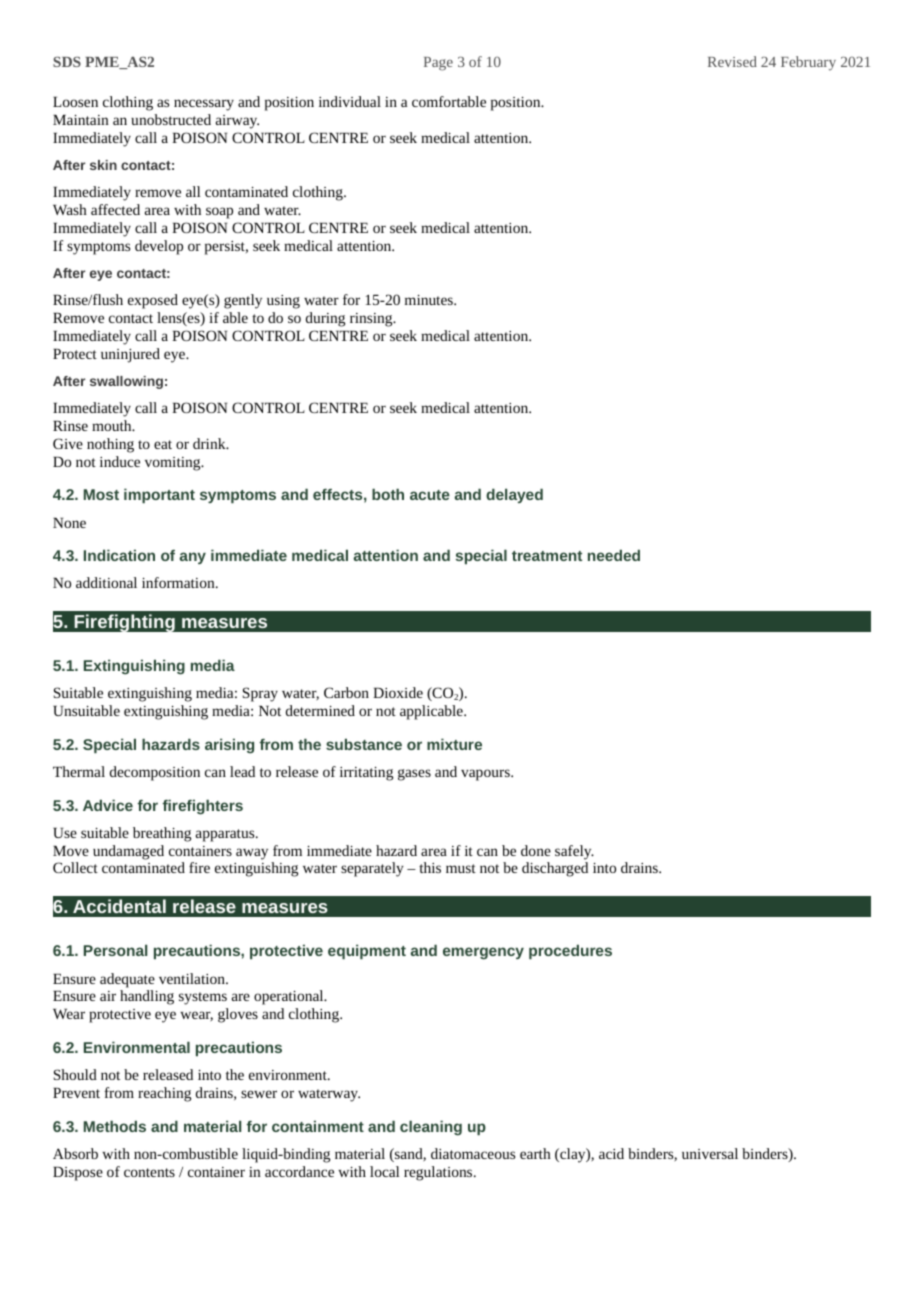  Describe the element at coordinates (179, 582) in the document. I see `information` at that location.
